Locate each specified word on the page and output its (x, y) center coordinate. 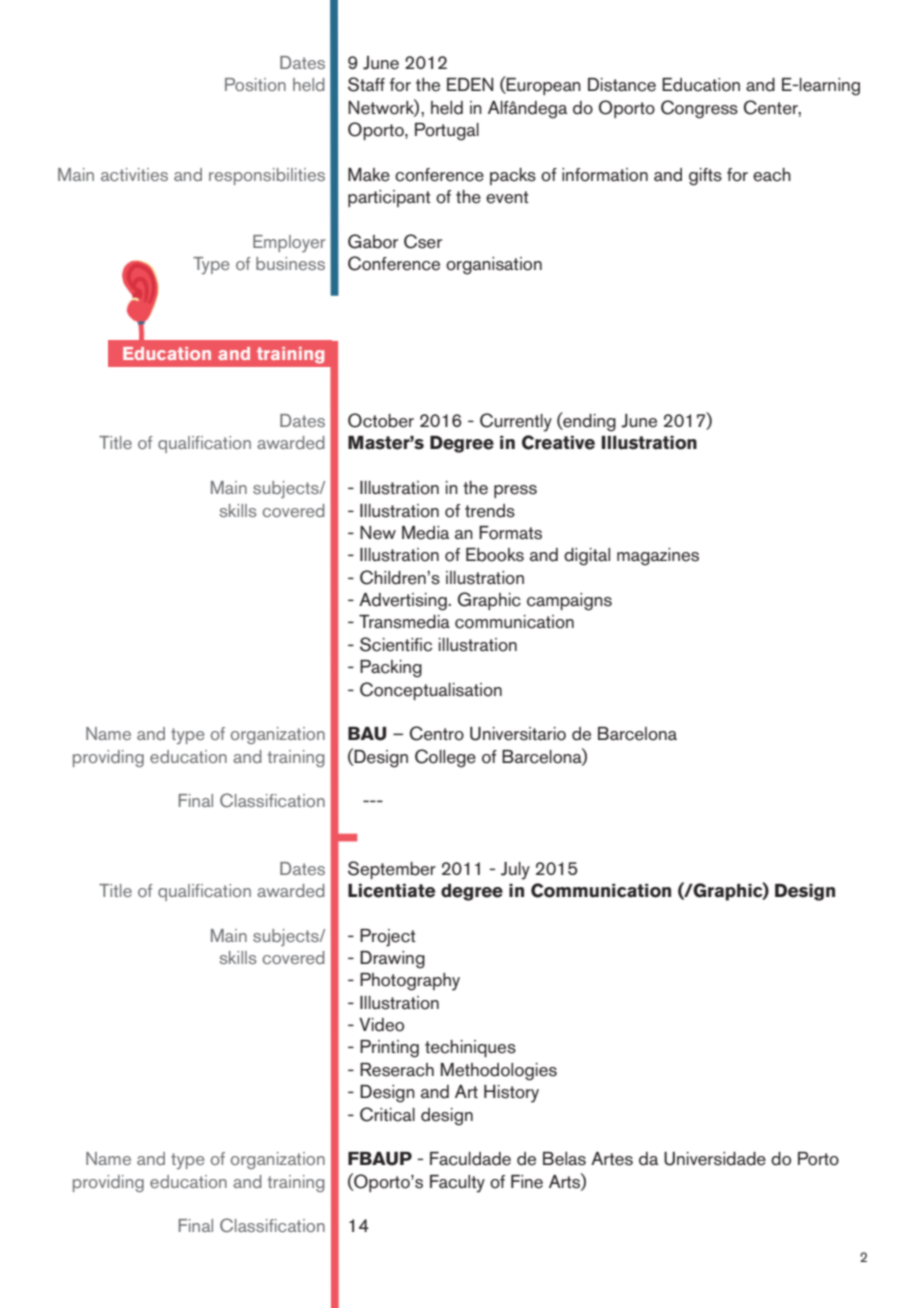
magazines (658, 557)
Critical (387, 1114)
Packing (391, 669)
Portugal (447, 132)
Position (255, 84)
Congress (699, 109)
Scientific (396, 644)
